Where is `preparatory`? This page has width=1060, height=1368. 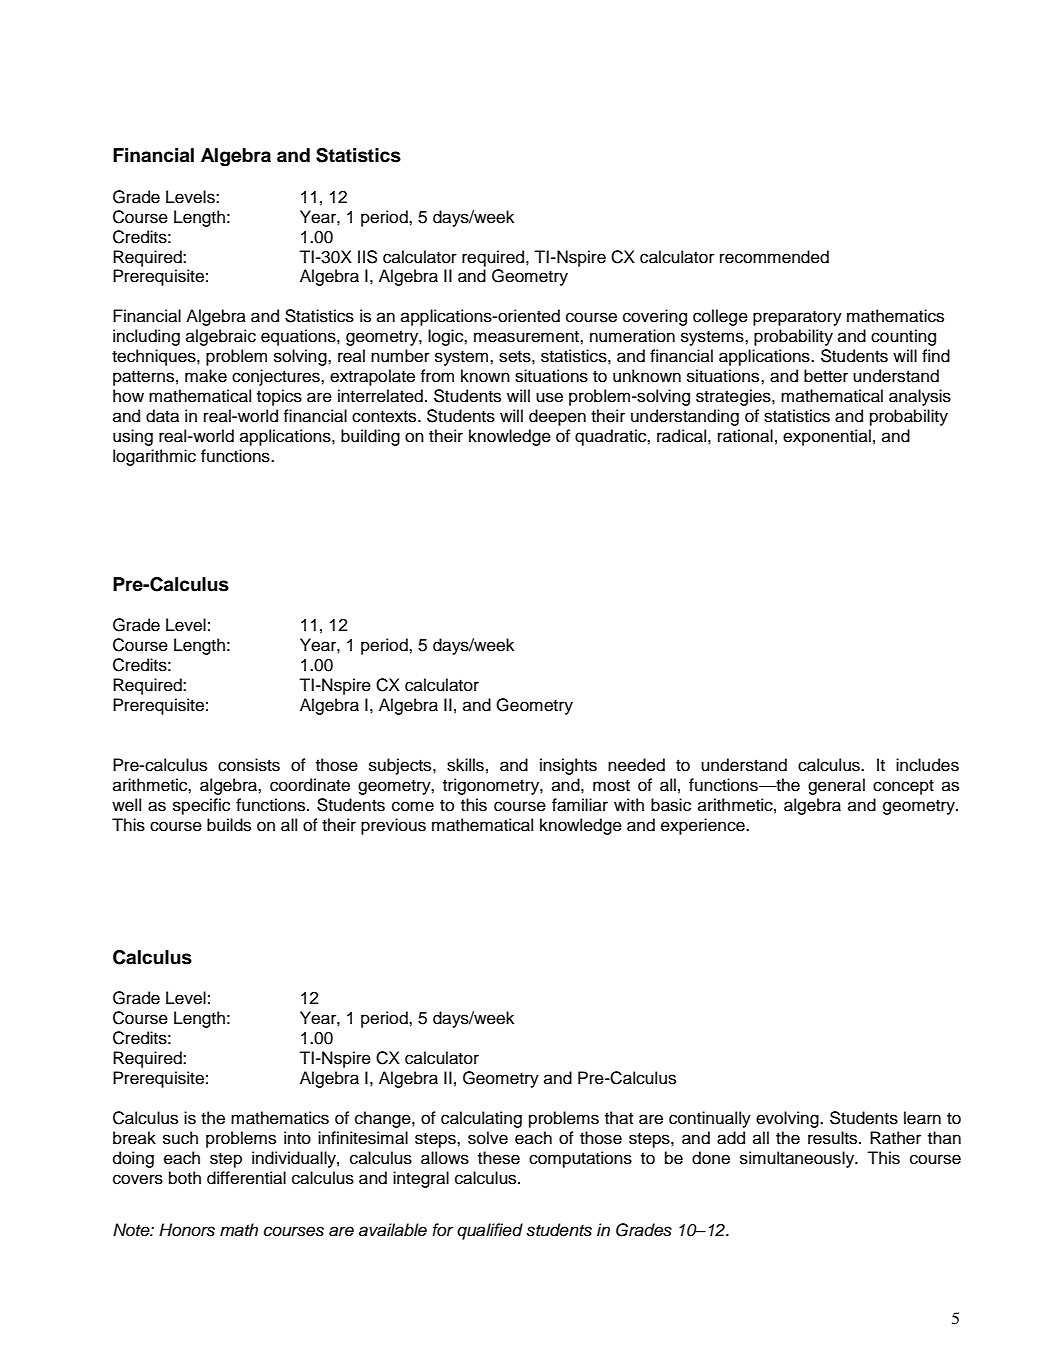 preparatory is located at coordinates (797, 318).
